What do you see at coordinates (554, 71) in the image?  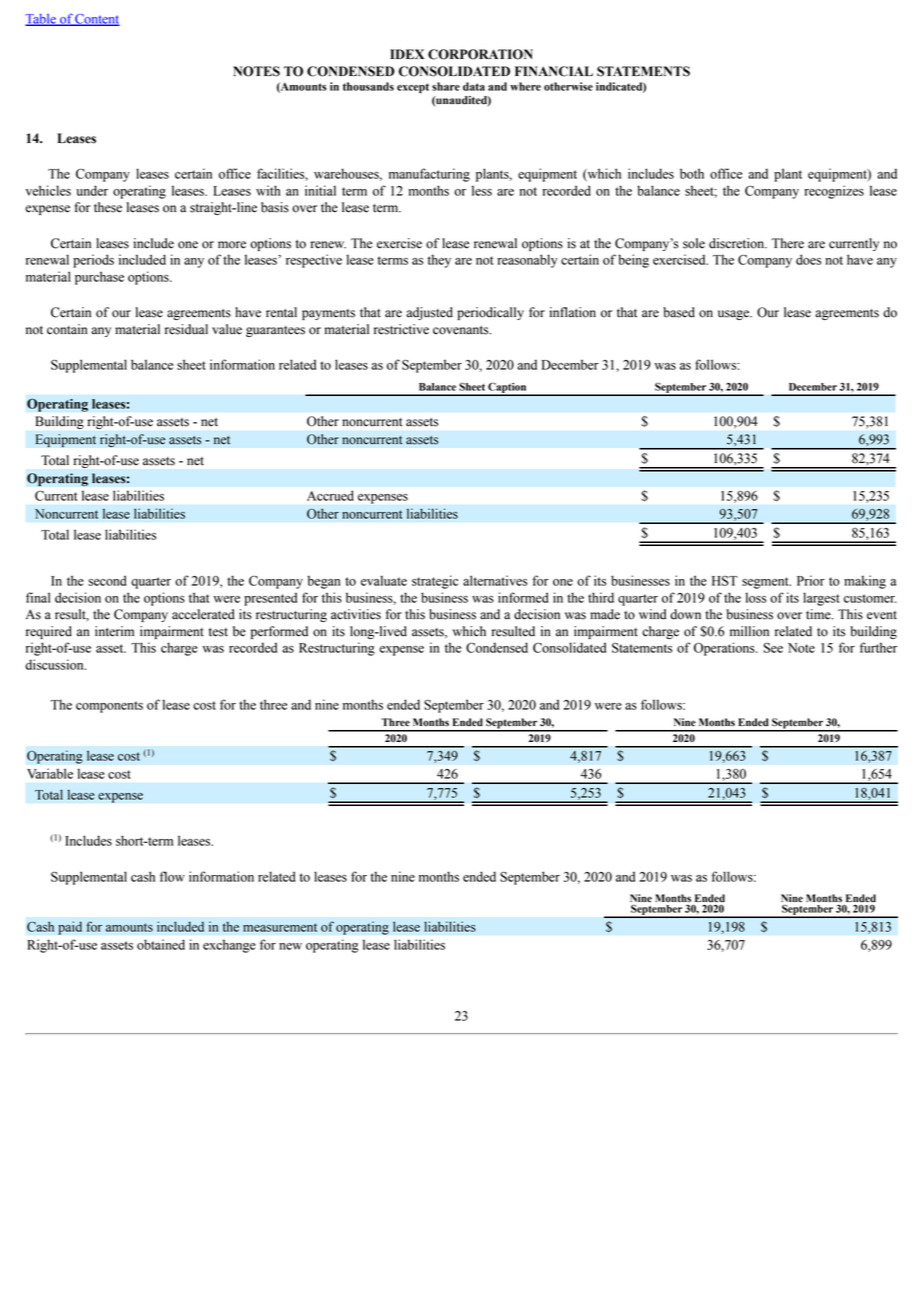 I see `FINANCIAL` at bounding box center [554, 71].
